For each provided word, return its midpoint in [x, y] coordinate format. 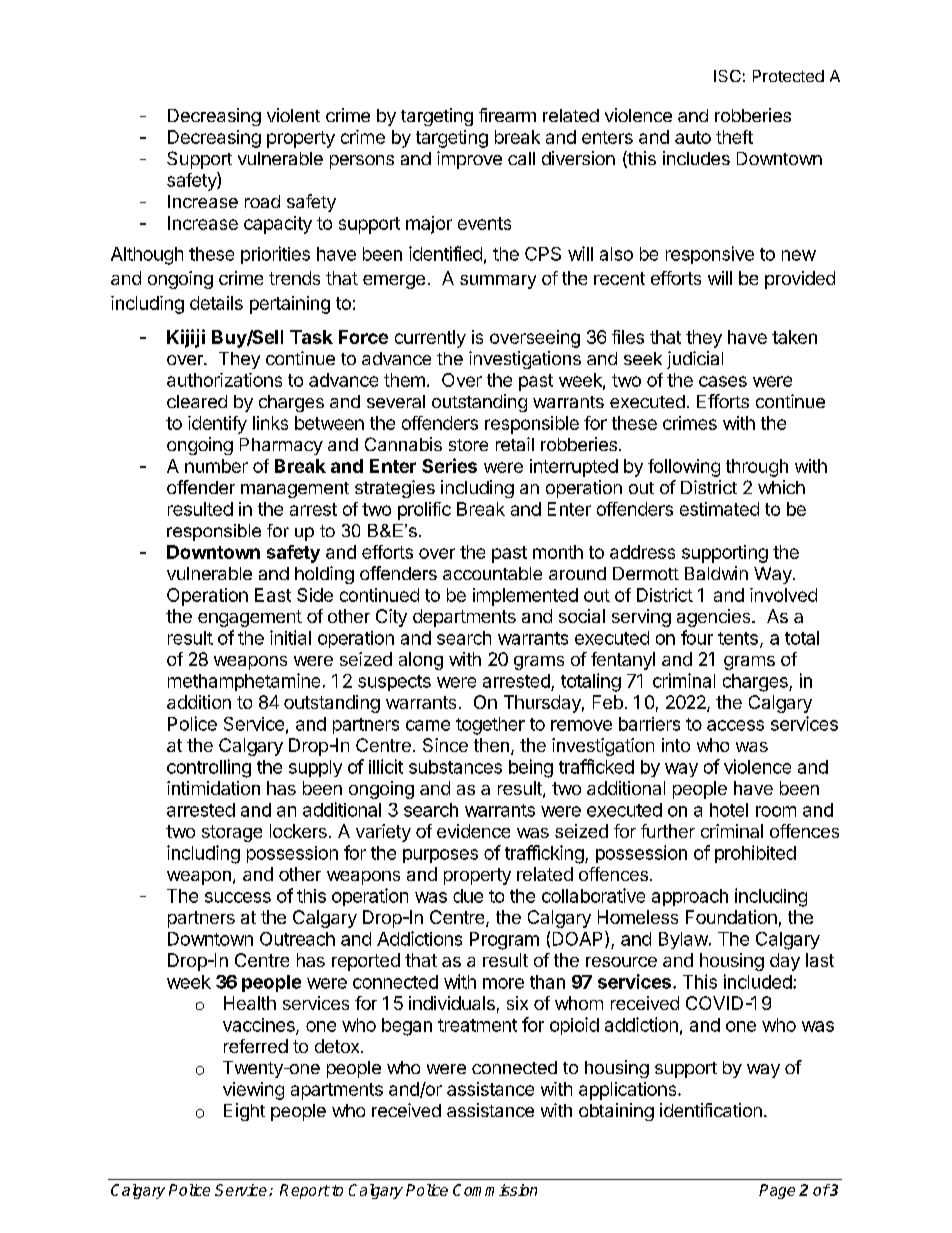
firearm [507, 115]
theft [734, 137]
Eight [244, 1112]
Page [777, 1191]
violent [293, 115]
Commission [495, 1190]
